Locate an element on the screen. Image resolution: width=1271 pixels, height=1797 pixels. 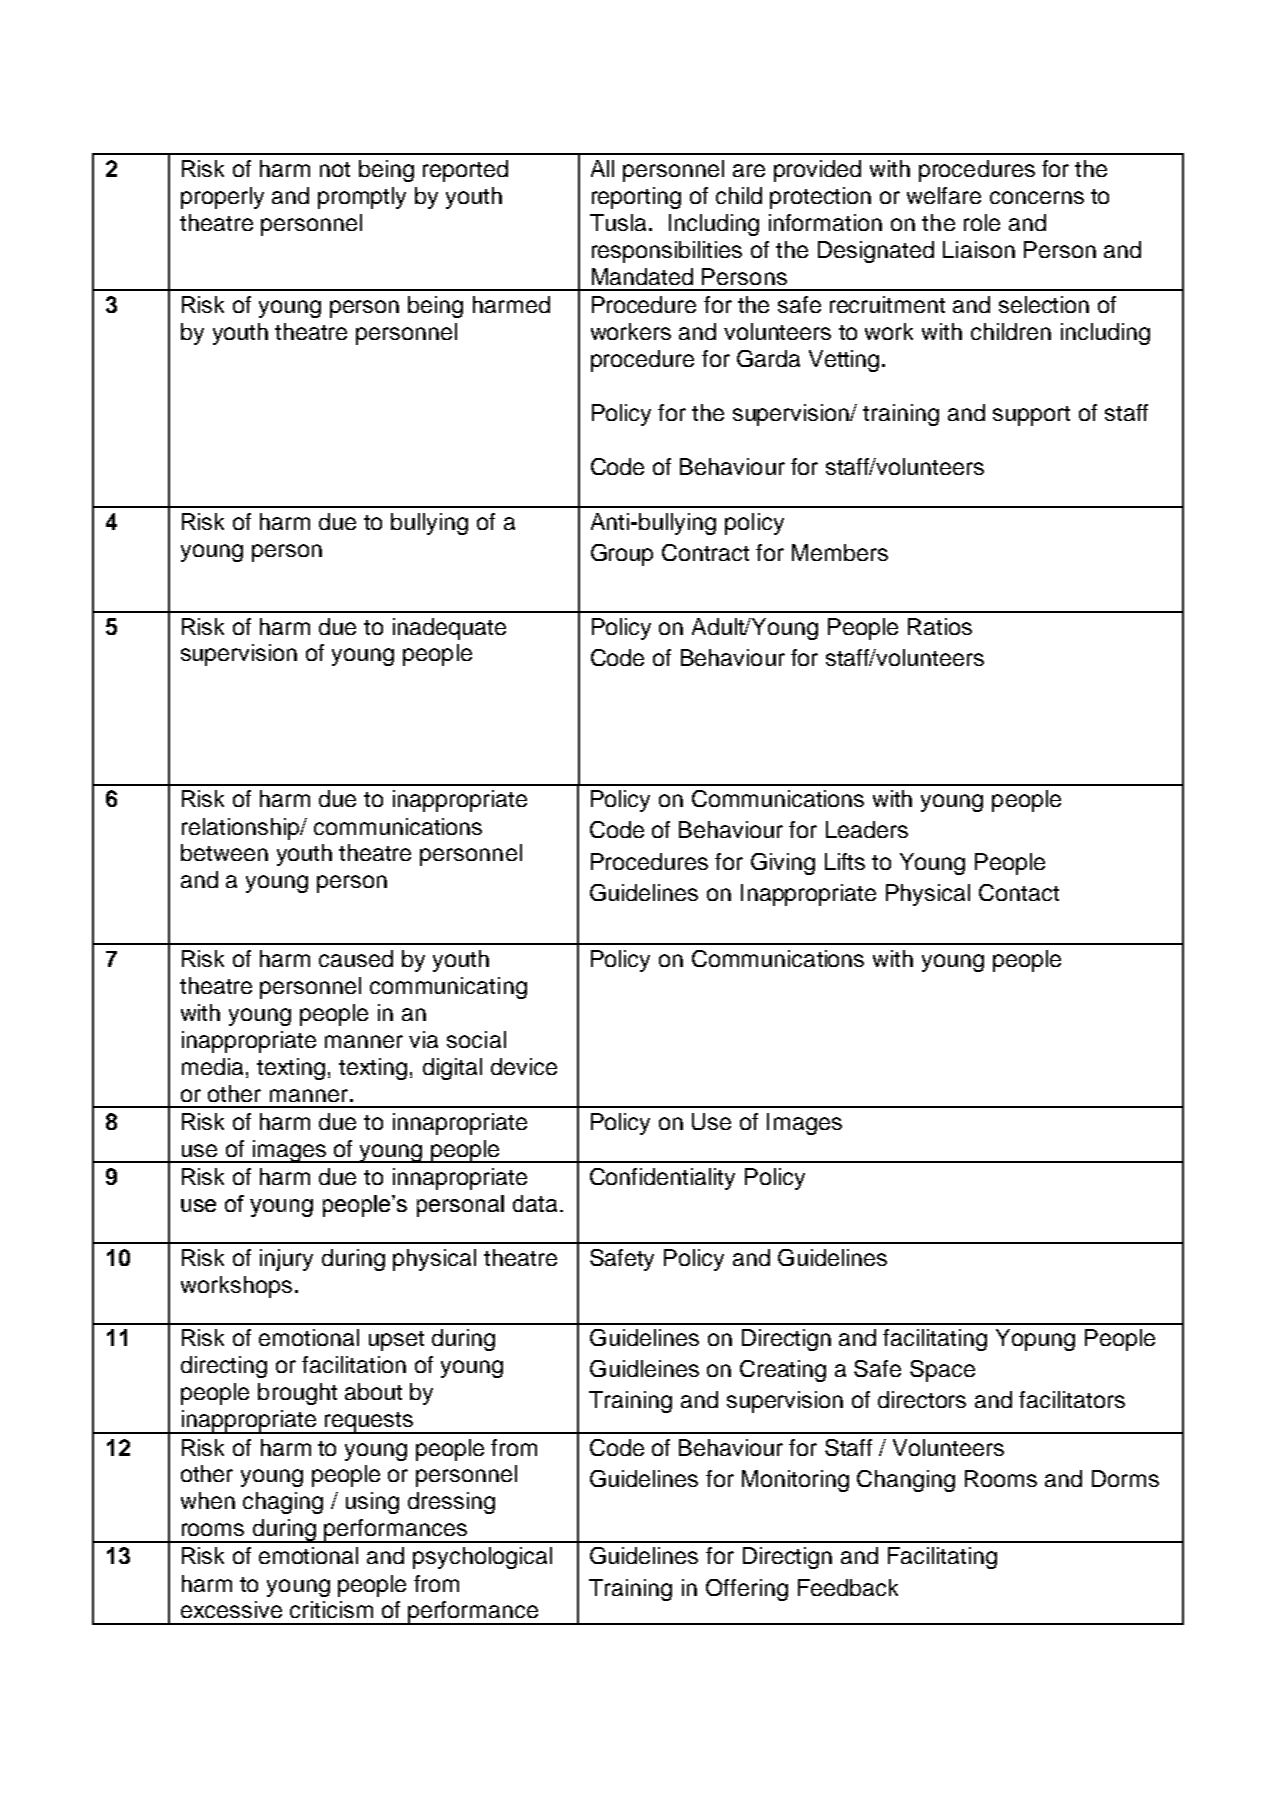
criticism is located at coordinates (331, 1609).
